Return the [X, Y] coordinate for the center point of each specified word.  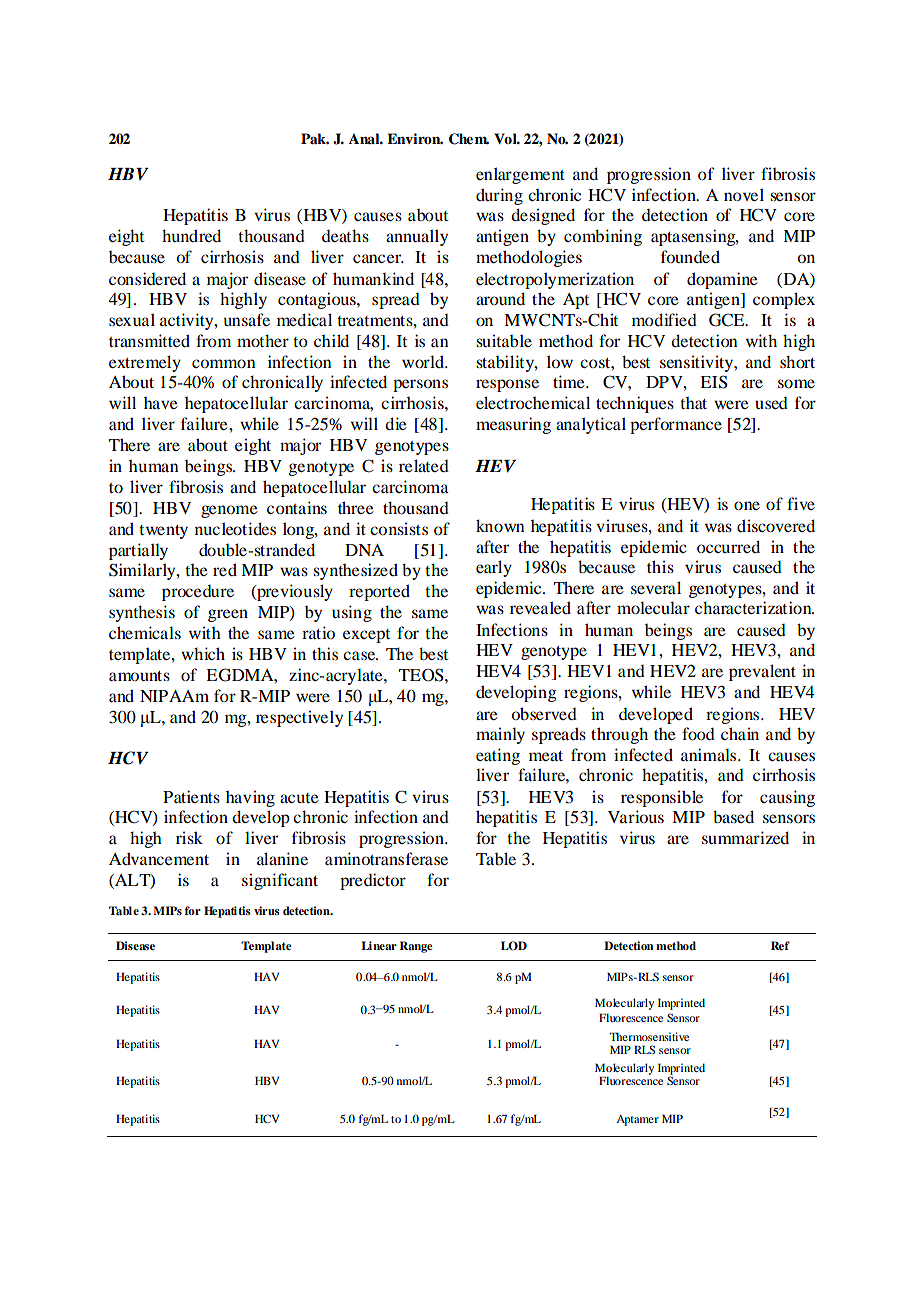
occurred [728, 546]
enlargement [520, 175]
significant [280, 881]
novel [744, 194]
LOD [514, 946]
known [500, 525]
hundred [191, 235]
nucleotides [235, 528]
